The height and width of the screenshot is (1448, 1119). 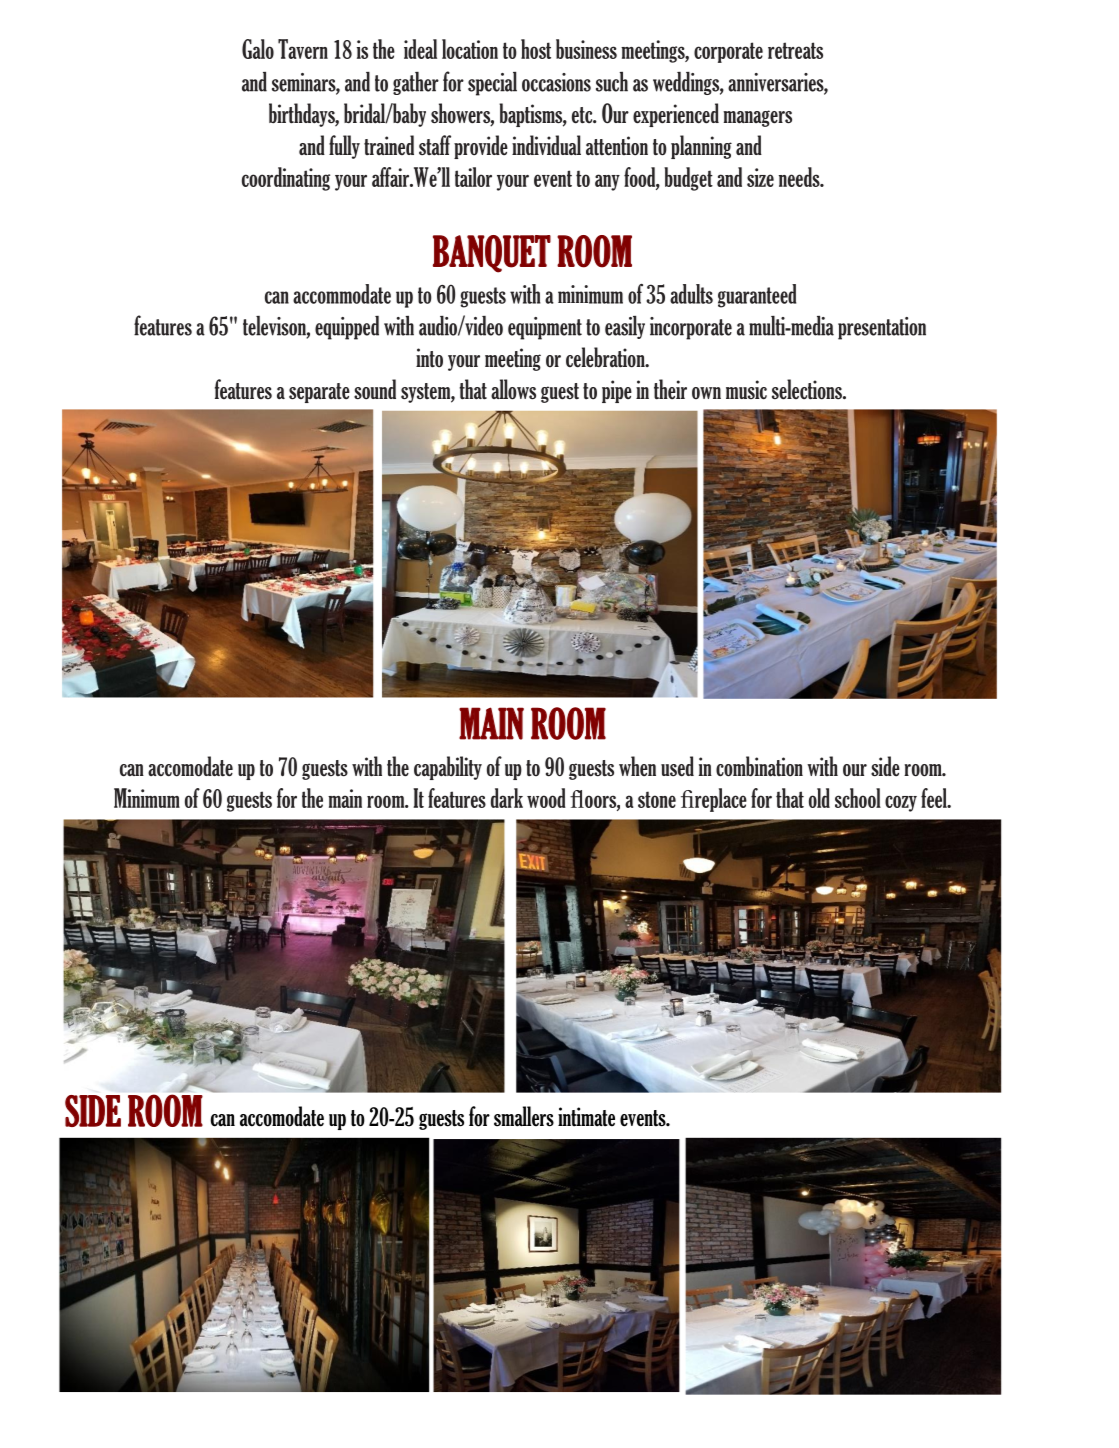 I want to click on retreats, so click(x=795, y=50).
